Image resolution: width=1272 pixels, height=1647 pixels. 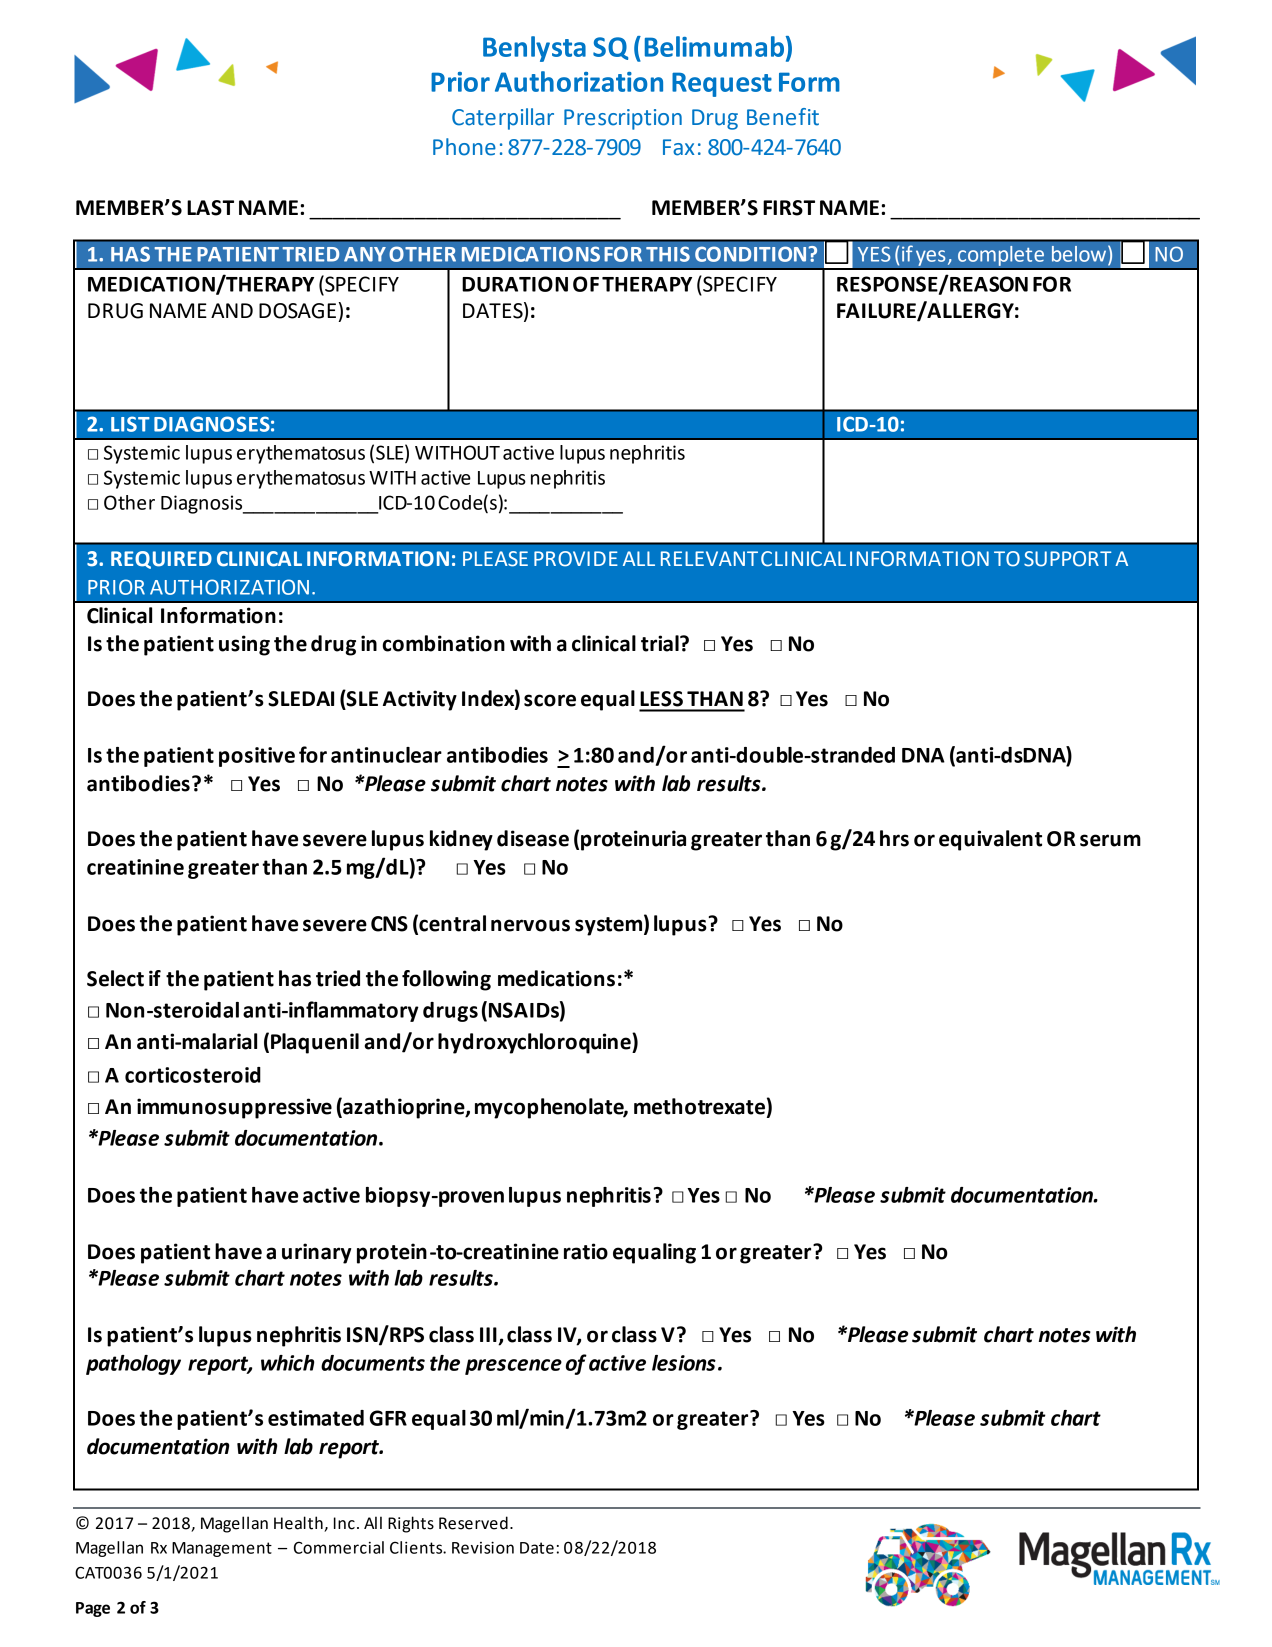 What do you see at coordinates (1067, 559) in the screenshot?
I see `SUPPORT` at bounding box center [1067, 559].
